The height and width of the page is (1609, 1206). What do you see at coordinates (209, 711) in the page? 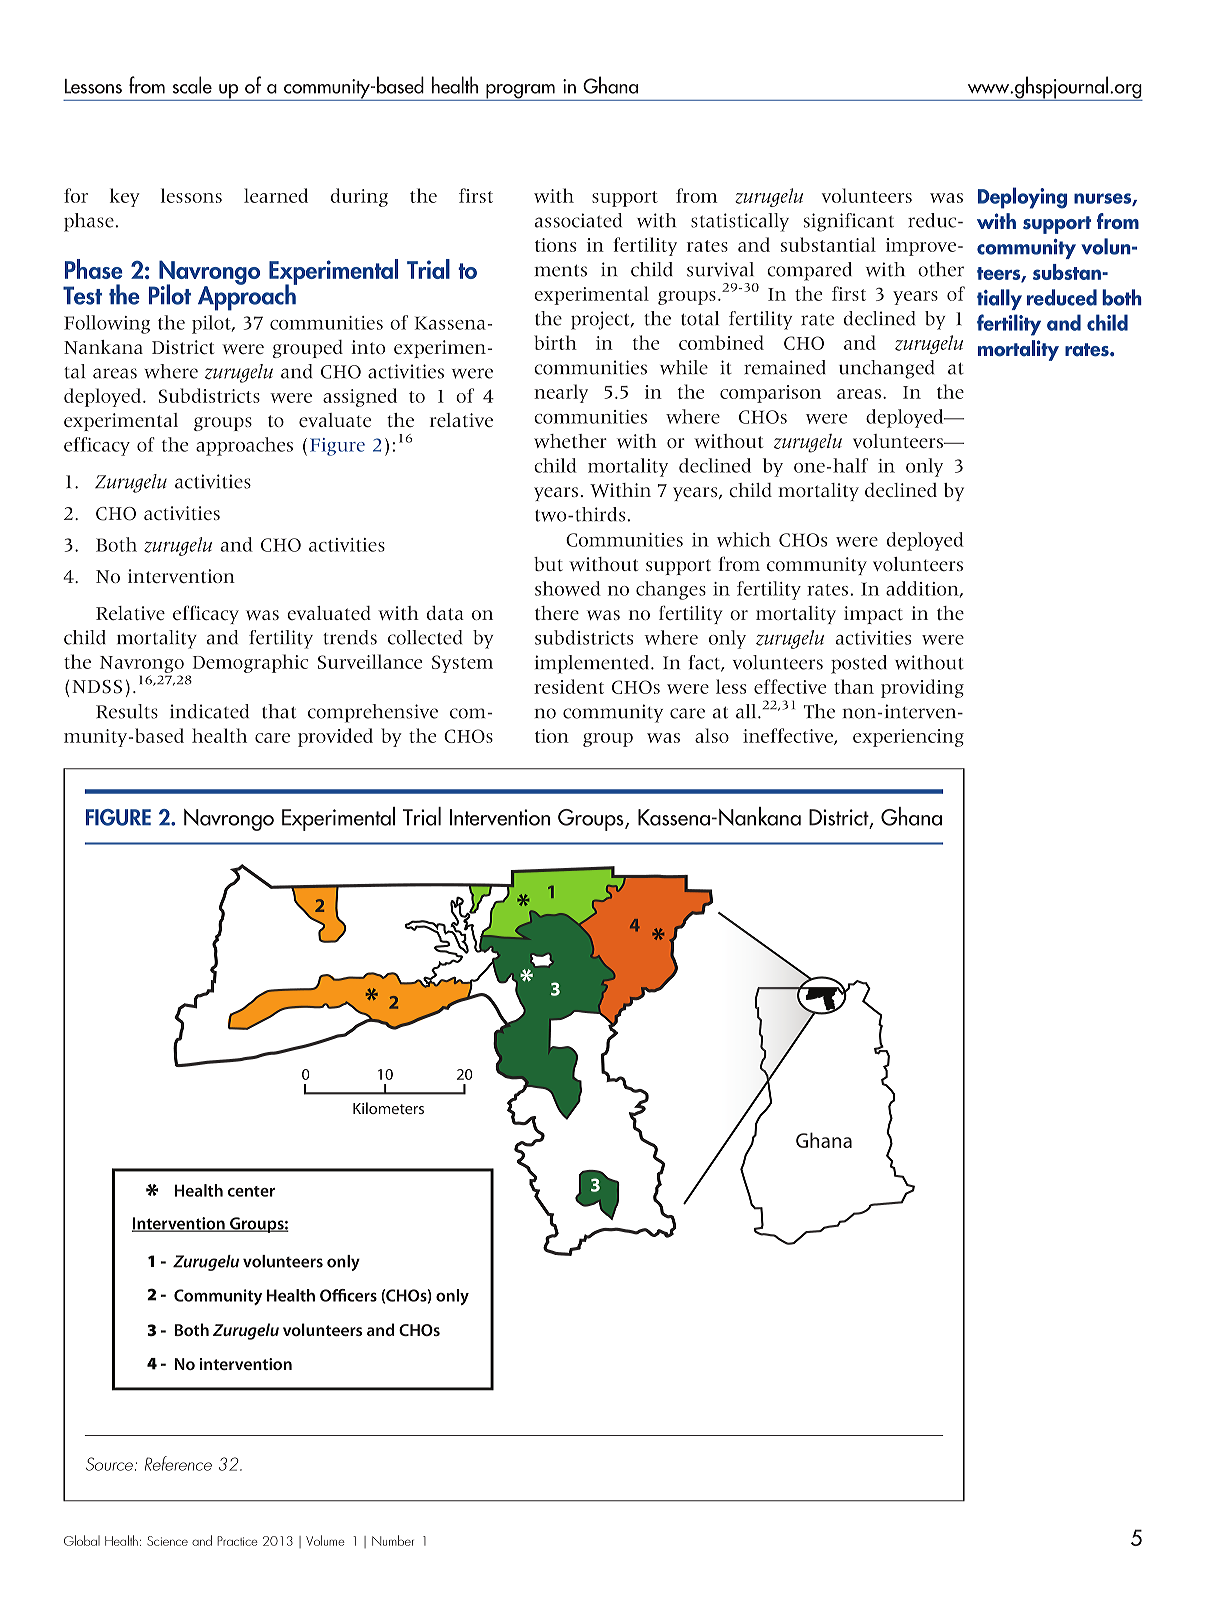
I see `indicated` at bounding box center [209, 711].
